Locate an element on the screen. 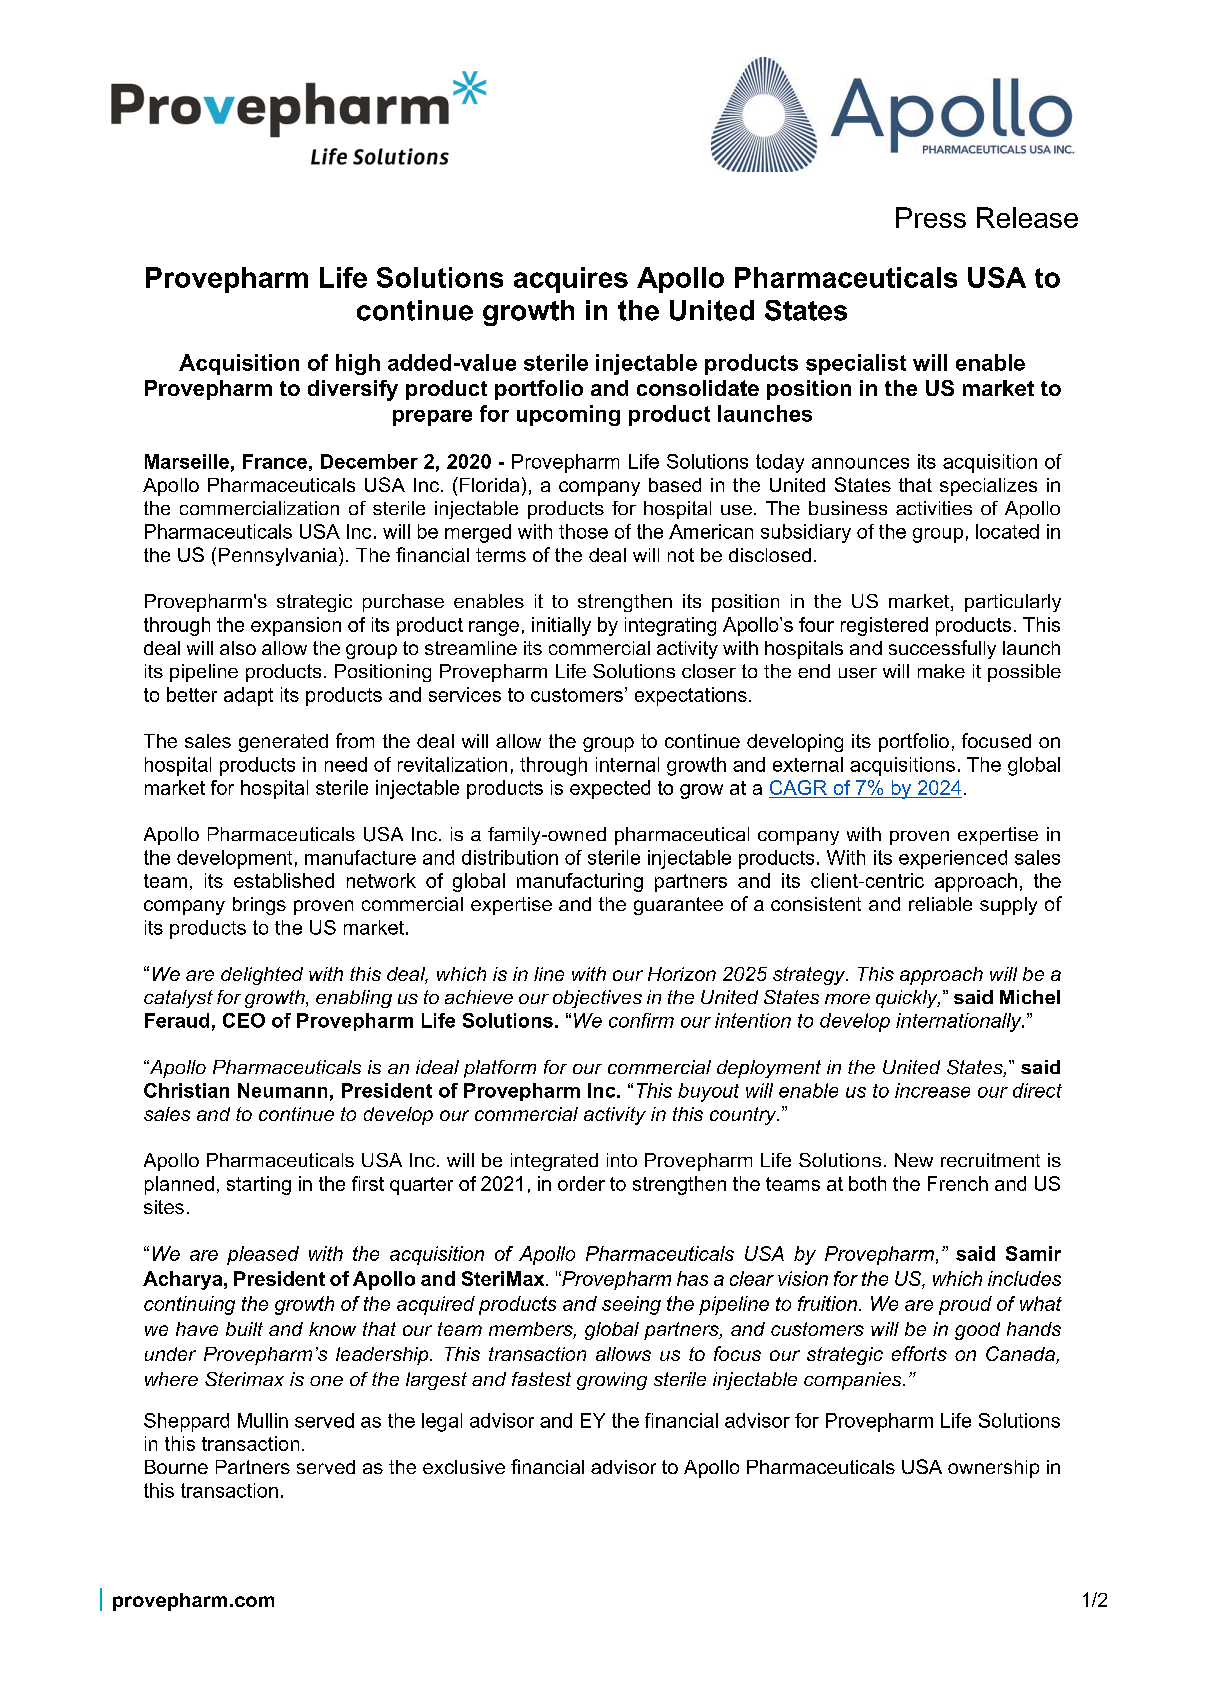 The image size is (1205, 1705). high is located at coordinates (358, 364).
